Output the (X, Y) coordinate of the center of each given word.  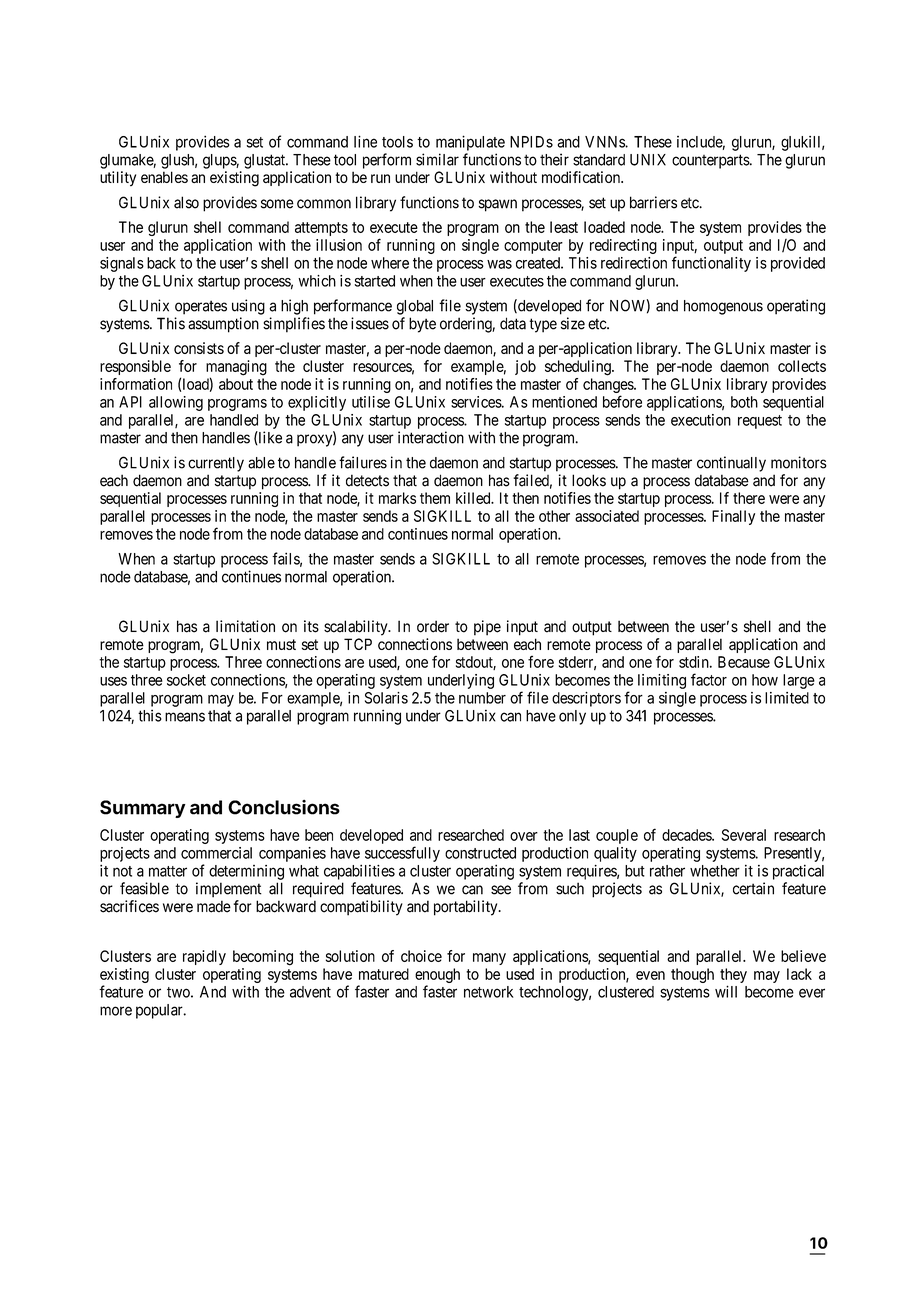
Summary (143, 809)
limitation (245, 626)
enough (437, 977)
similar (437, 159)
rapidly (204, 957)
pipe (487, 628)
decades (687, 835)
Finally (733, 517)
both (744, 402)
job (525, 367)
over (524, 836)
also (186, 202)
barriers (653, 202)
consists (199, 348)
